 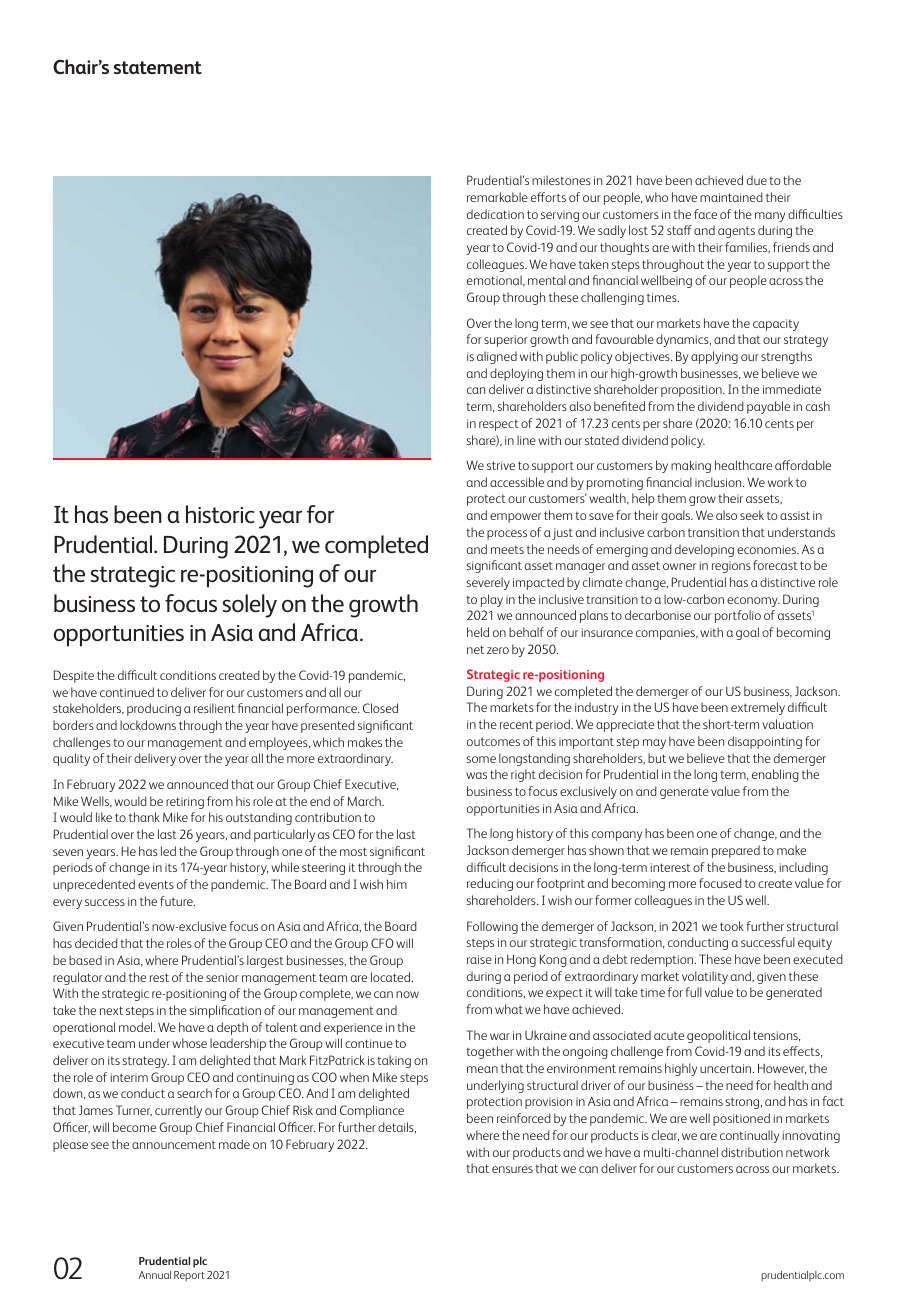 I want to click on statement, so click(x=158, y=67).
